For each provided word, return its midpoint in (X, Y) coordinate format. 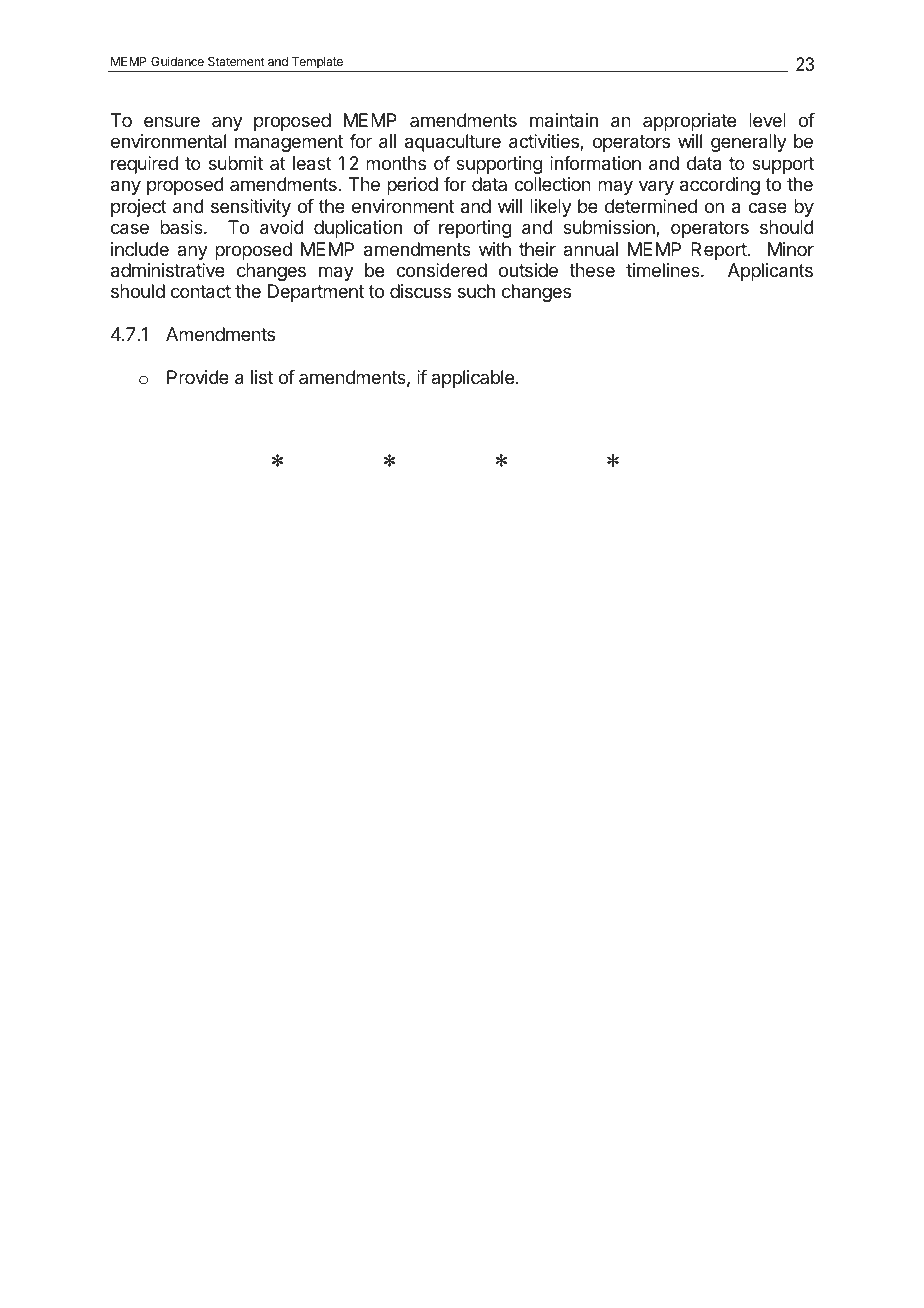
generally (749, 143)
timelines (664, 270)
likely (551, 208)
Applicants (770, 272)
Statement (236, 61)
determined (651, 206)
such (476, 291)
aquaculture (453, 143)
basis (182, 227)
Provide (198, 377)
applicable (472, 379)
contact (201, 292)
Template (317, 64)
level (767, 120)
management (289, 143)
